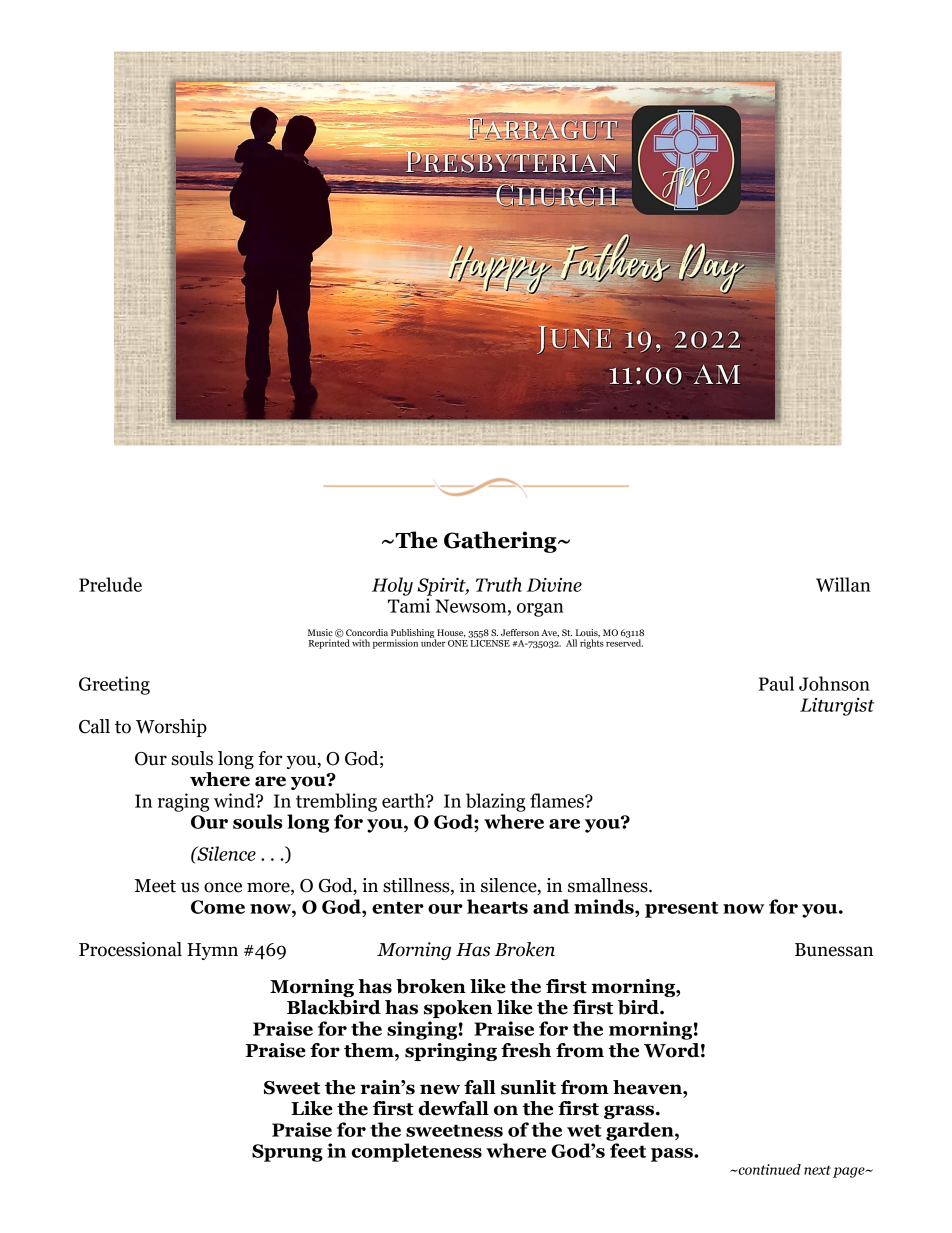 The width and height of the screenshot is (952, 1233). I want to click on Hymn, so click(212, 951).
